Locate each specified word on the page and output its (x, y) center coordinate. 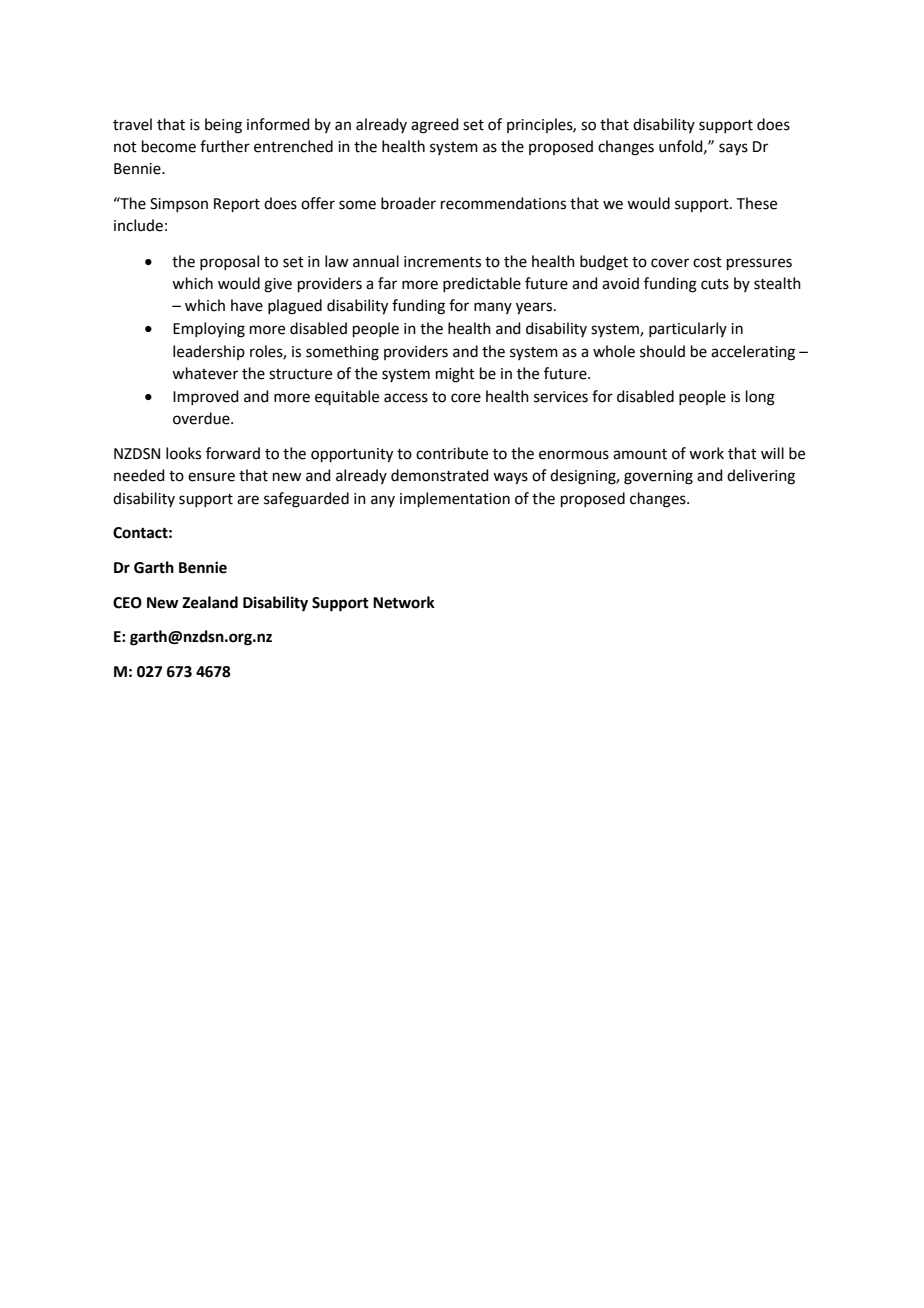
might (455, 375)
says (733, 149)
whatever (205, 373)
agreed (435, 126)
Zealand (210, 602)
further (225, 146)
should (662, 351)
